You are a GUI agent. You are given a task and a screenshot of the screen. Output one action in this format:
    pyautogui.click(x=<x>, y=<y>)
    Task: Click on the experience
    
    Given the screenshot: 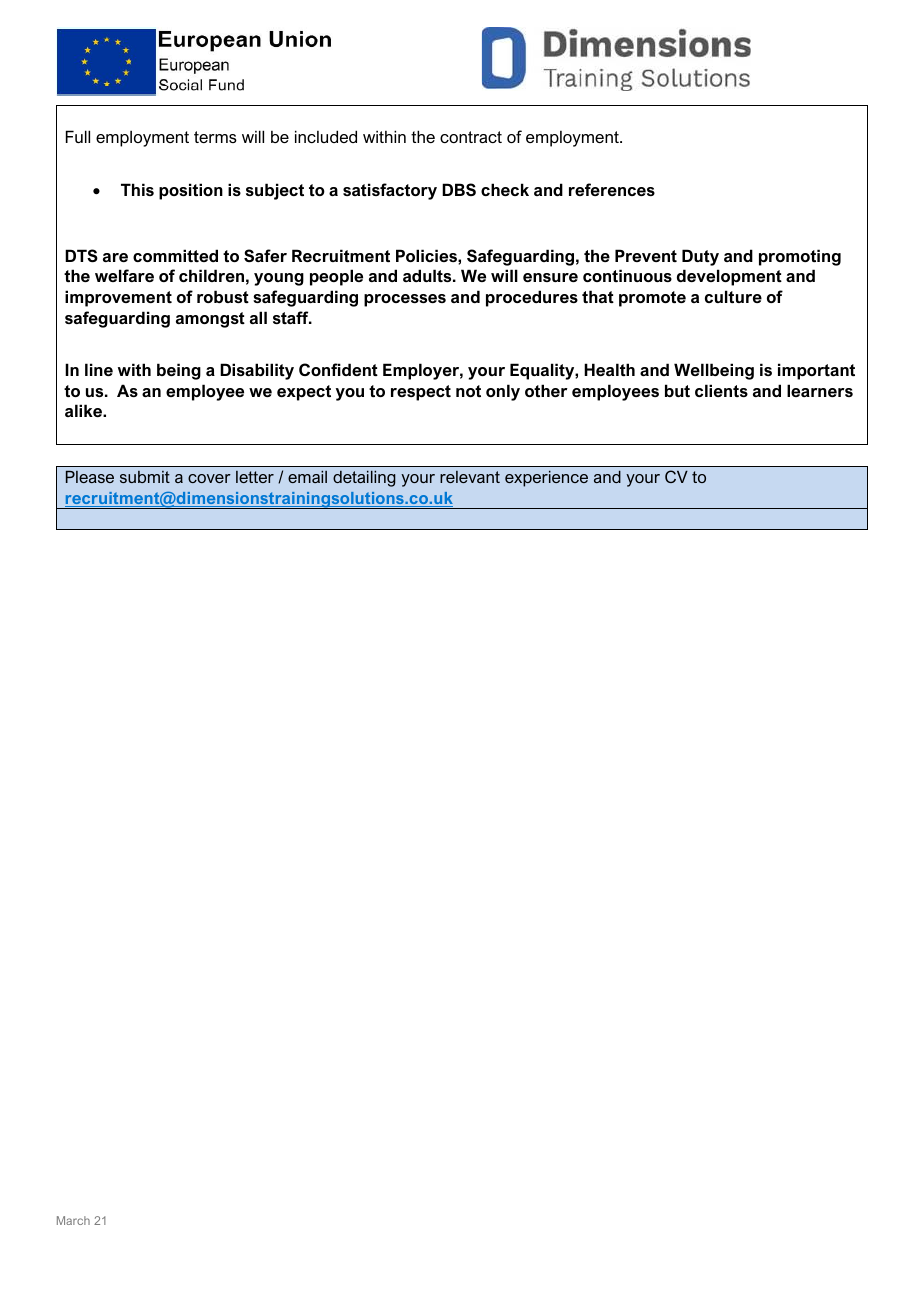 What is the action you would take?
    pyautogui.click(x=546, y=479)
